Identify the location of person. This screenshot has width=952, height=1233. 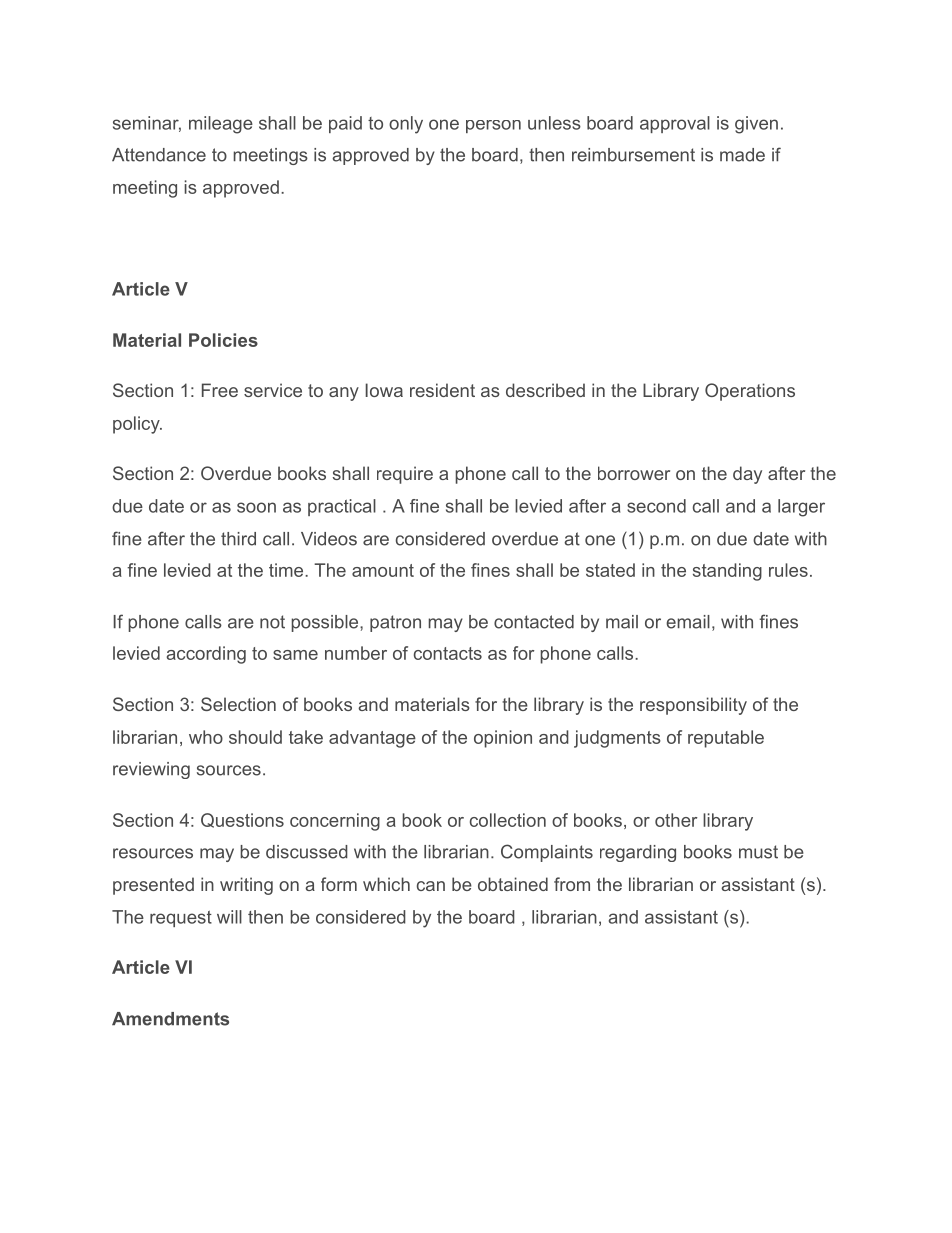
(493, 126).
